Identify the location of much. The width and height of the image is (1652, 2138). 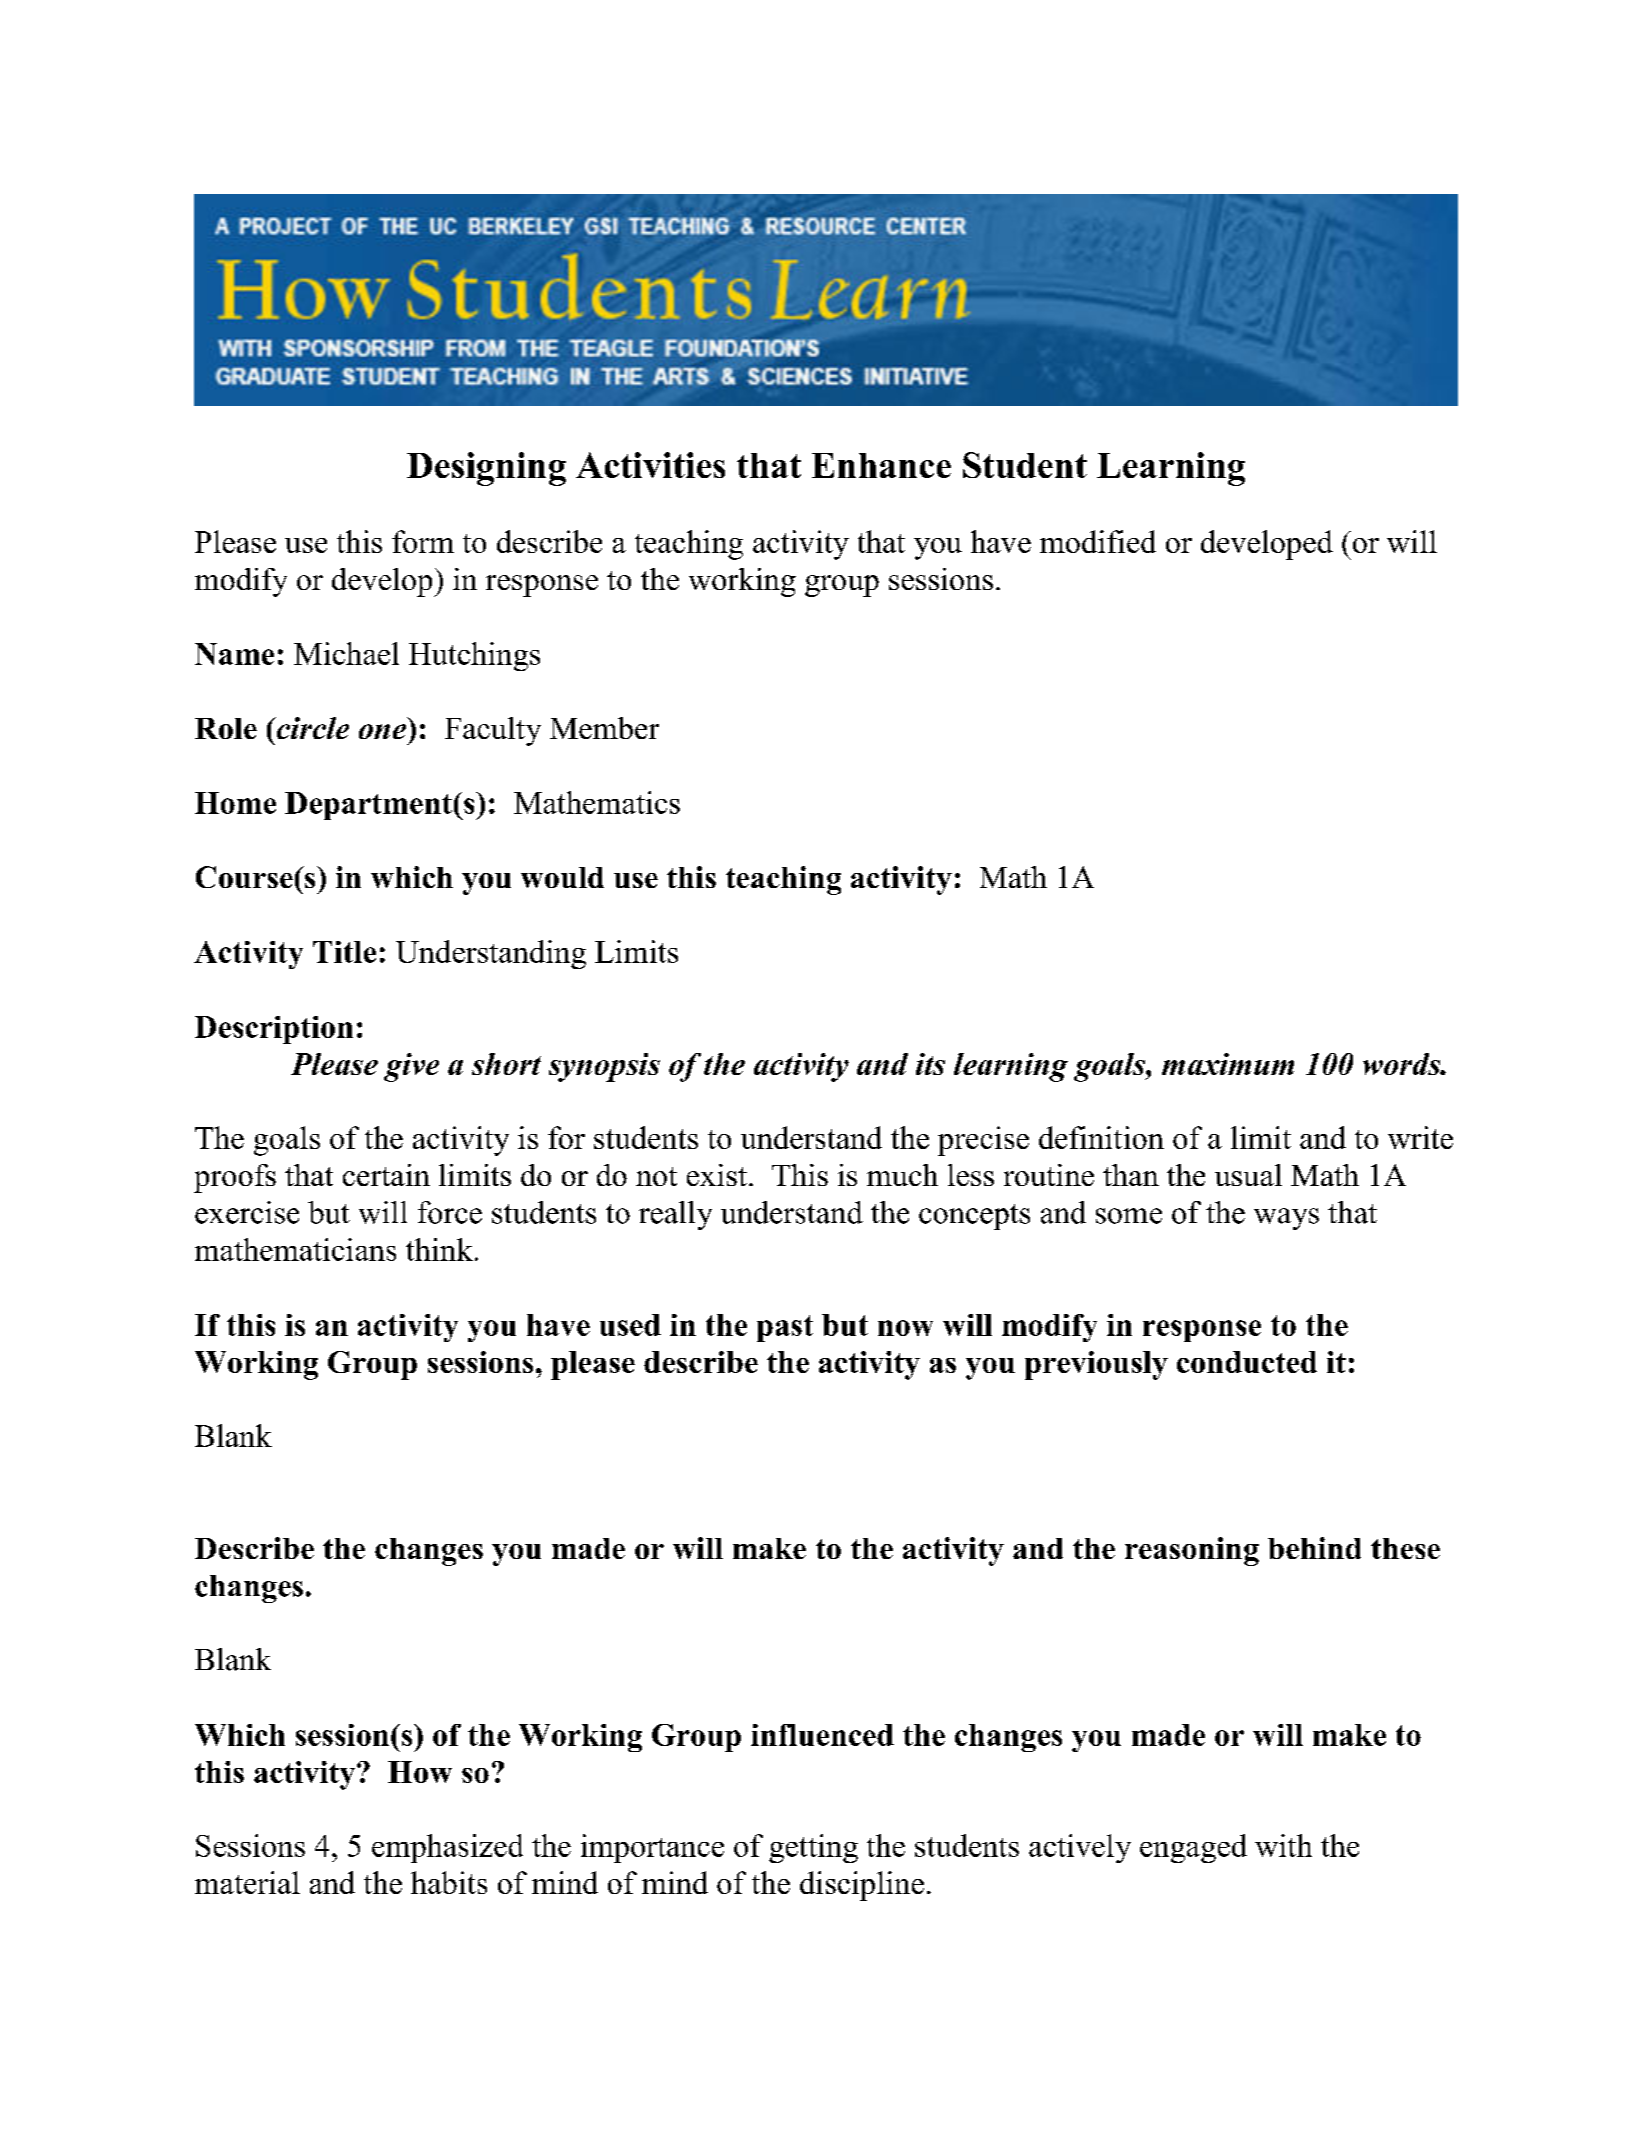
(902, 1175).
